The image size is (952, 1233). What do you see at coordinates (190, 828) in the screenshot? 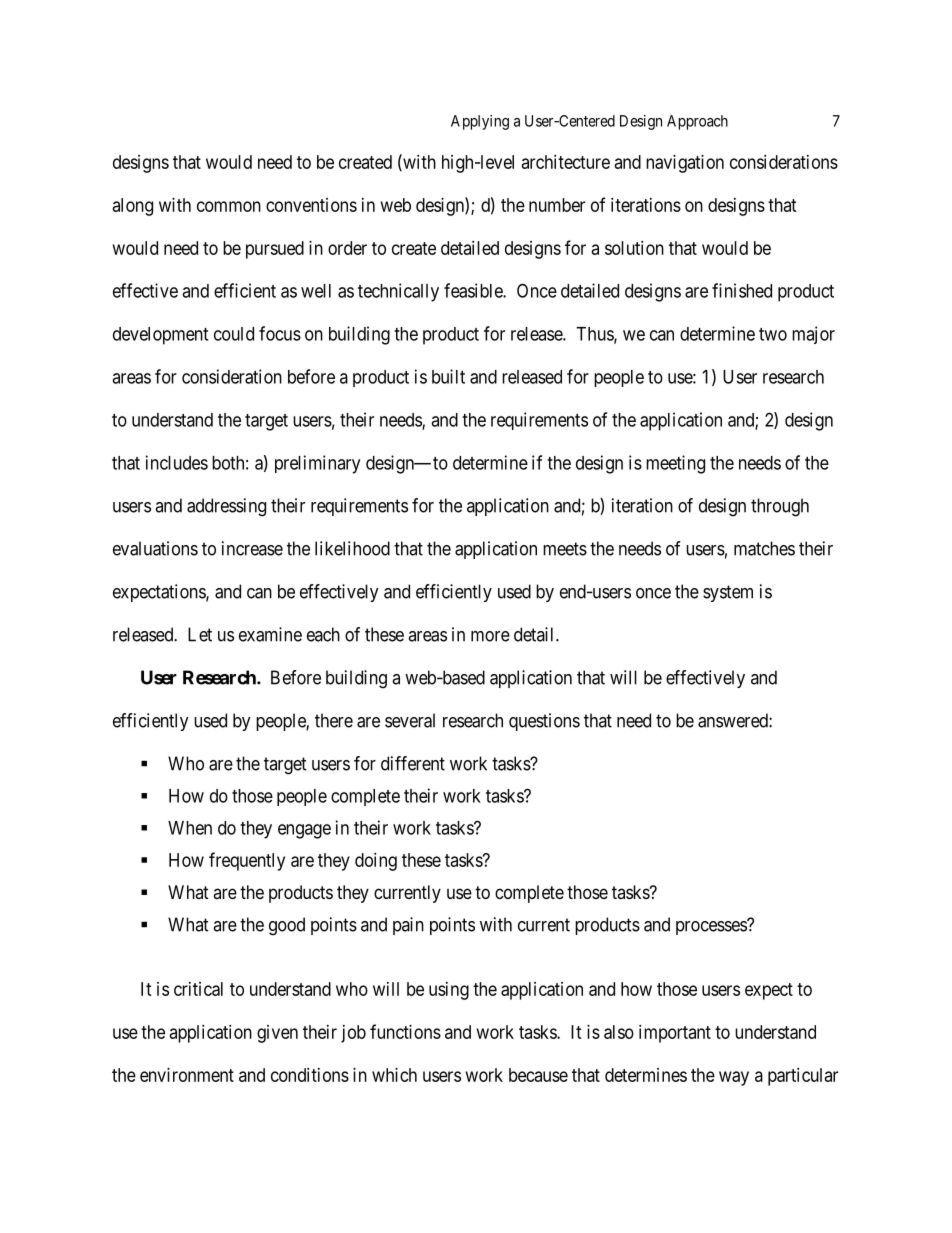
I see `When` at bounding box center [190, 828].
